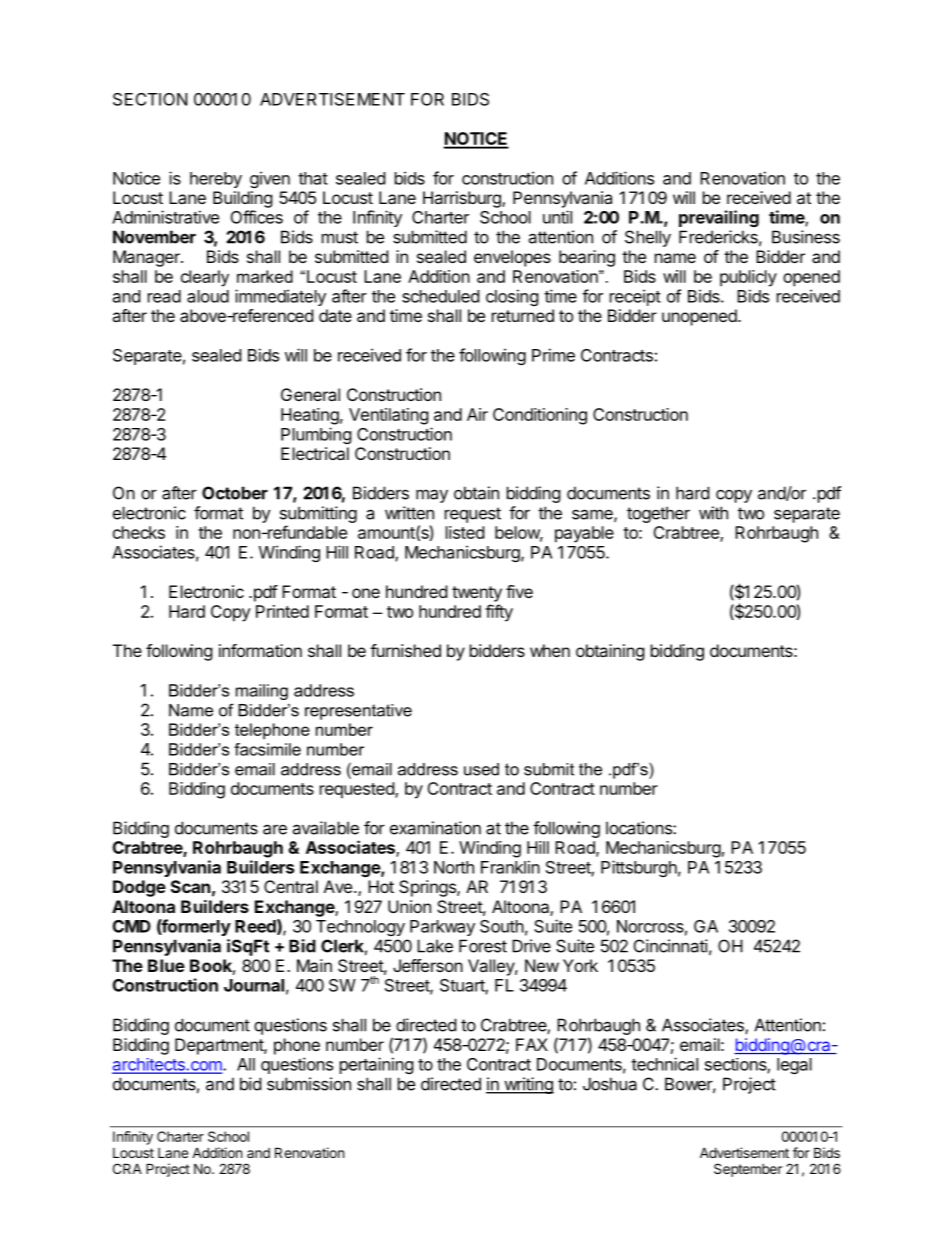 The width and height of the screenshot is (952, 1233). Describe the element at coordinates (550, 650) in the screenshot. I see `when` at that location.
